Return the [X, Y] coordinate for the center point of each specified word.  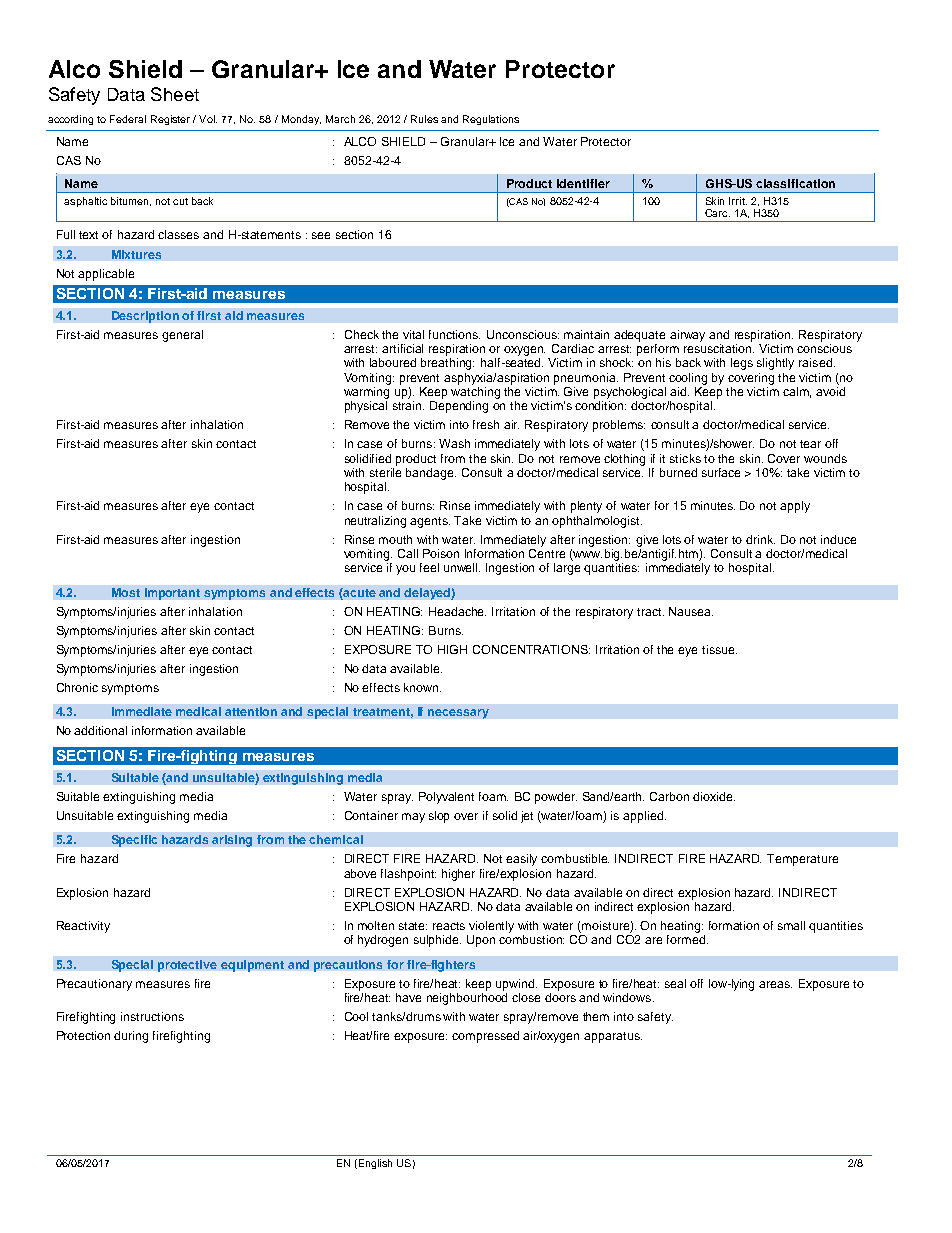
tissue [719, 649]
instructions [152, 1016]
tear [810, 444]
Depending [459, 407]
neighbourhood [467, 997]
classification [795, 183]
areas [775, 984]
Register [170, 120]
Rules [424, 119]
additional [100, 730]
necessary [458, 714]
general [182, 336]
